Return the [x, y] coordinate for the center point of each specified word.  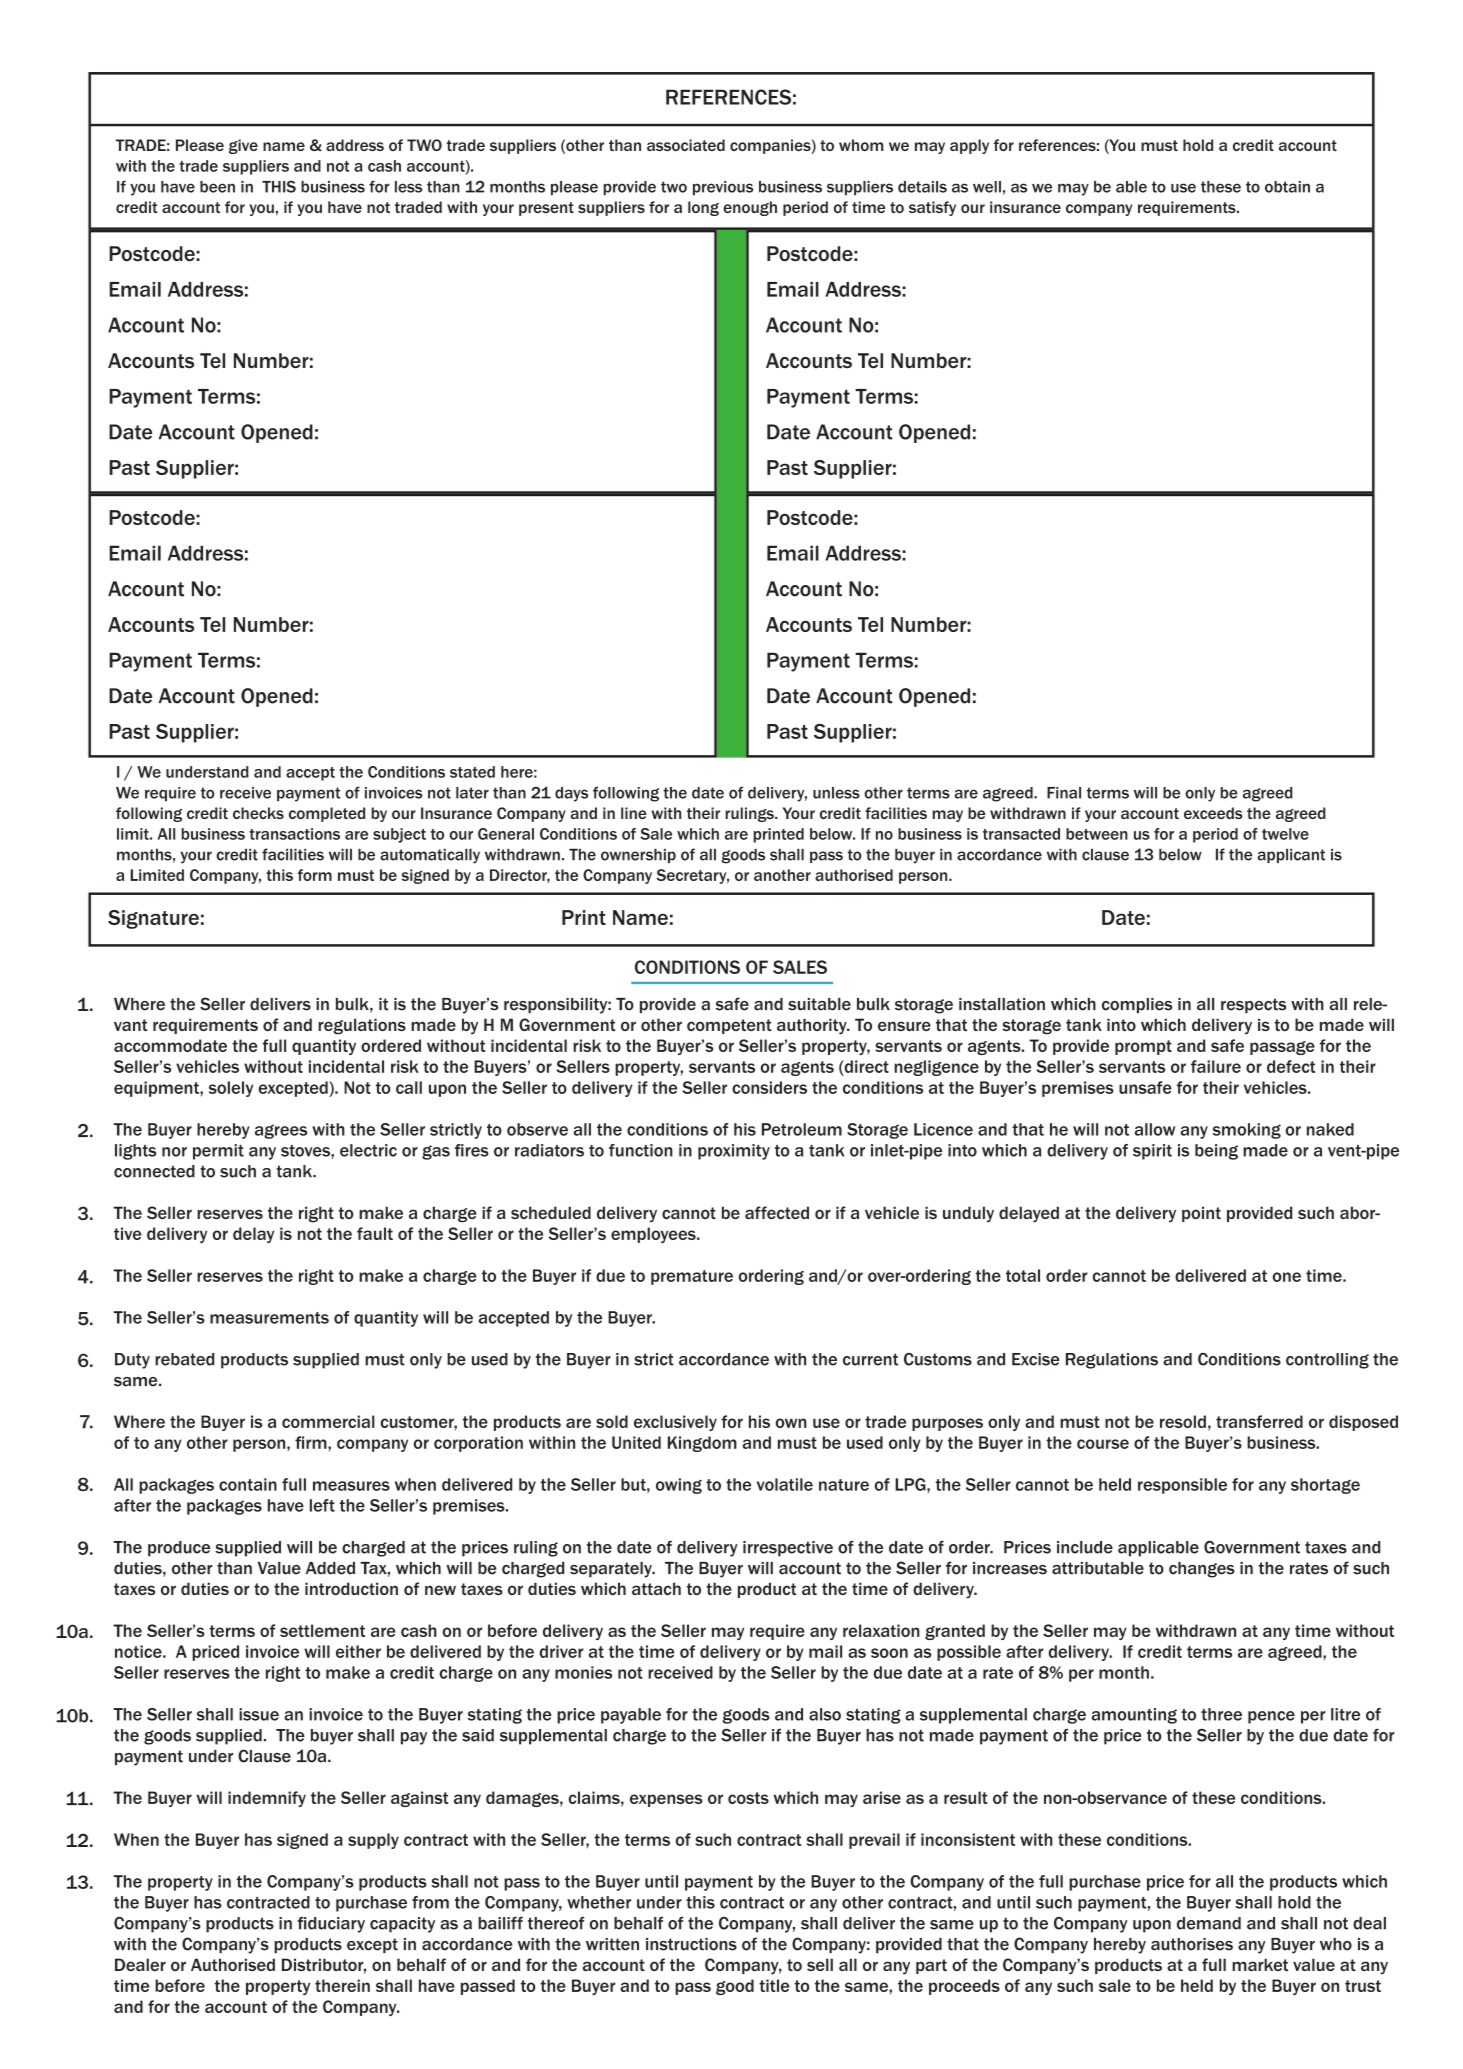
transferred [1259, 1421]
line [634, 813]
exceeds [1213, 813]
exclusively [675, 1423]
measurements [269, 1318]
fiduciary [331, 1925]
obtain [1287, 187]
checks [258, 813]
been [217, 187]
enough [750, 208]
